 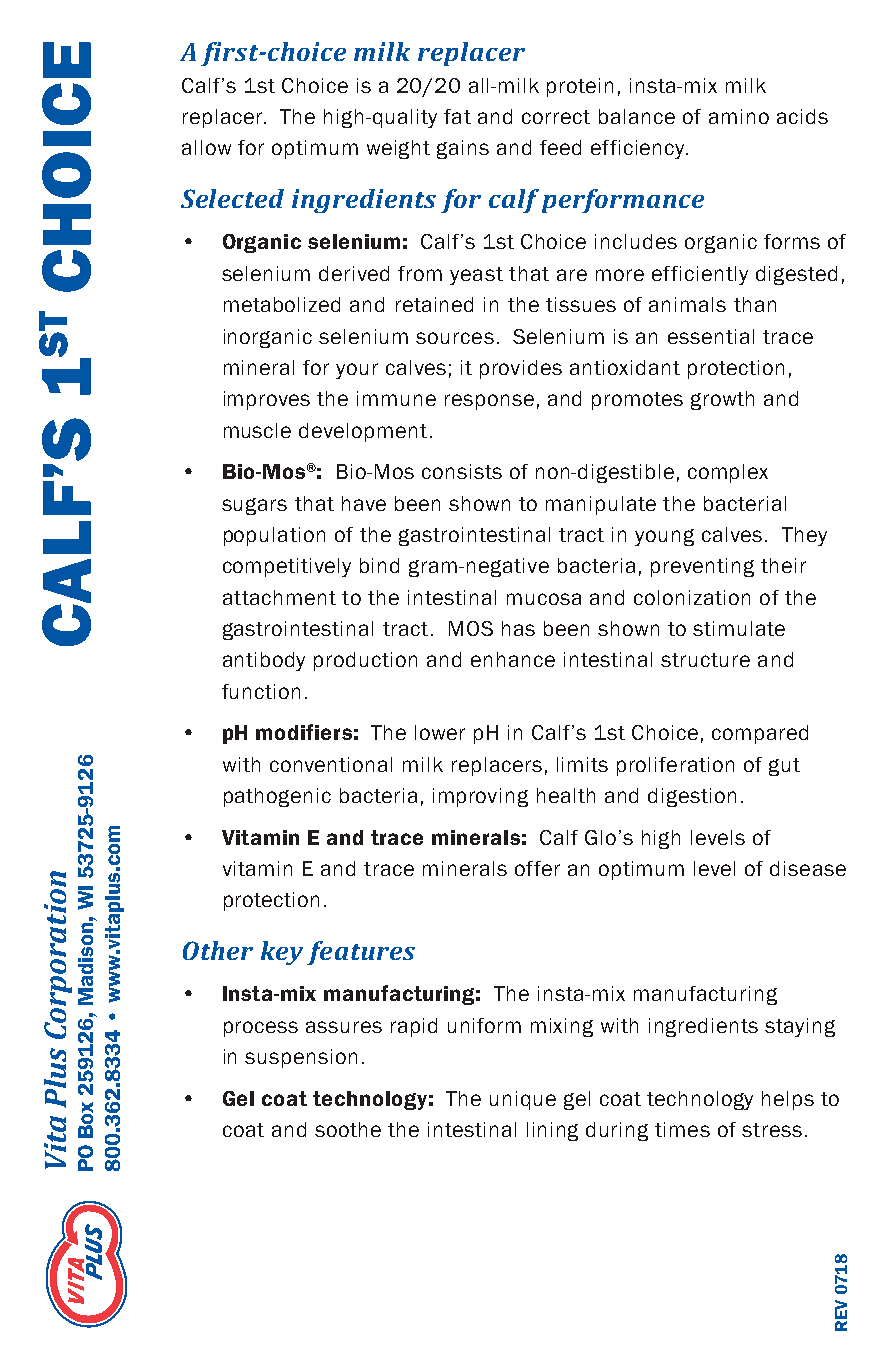 What do you see at coordinates (277, 797) in the document?
I see `pathogenic` at bounding box center [277, 797].
